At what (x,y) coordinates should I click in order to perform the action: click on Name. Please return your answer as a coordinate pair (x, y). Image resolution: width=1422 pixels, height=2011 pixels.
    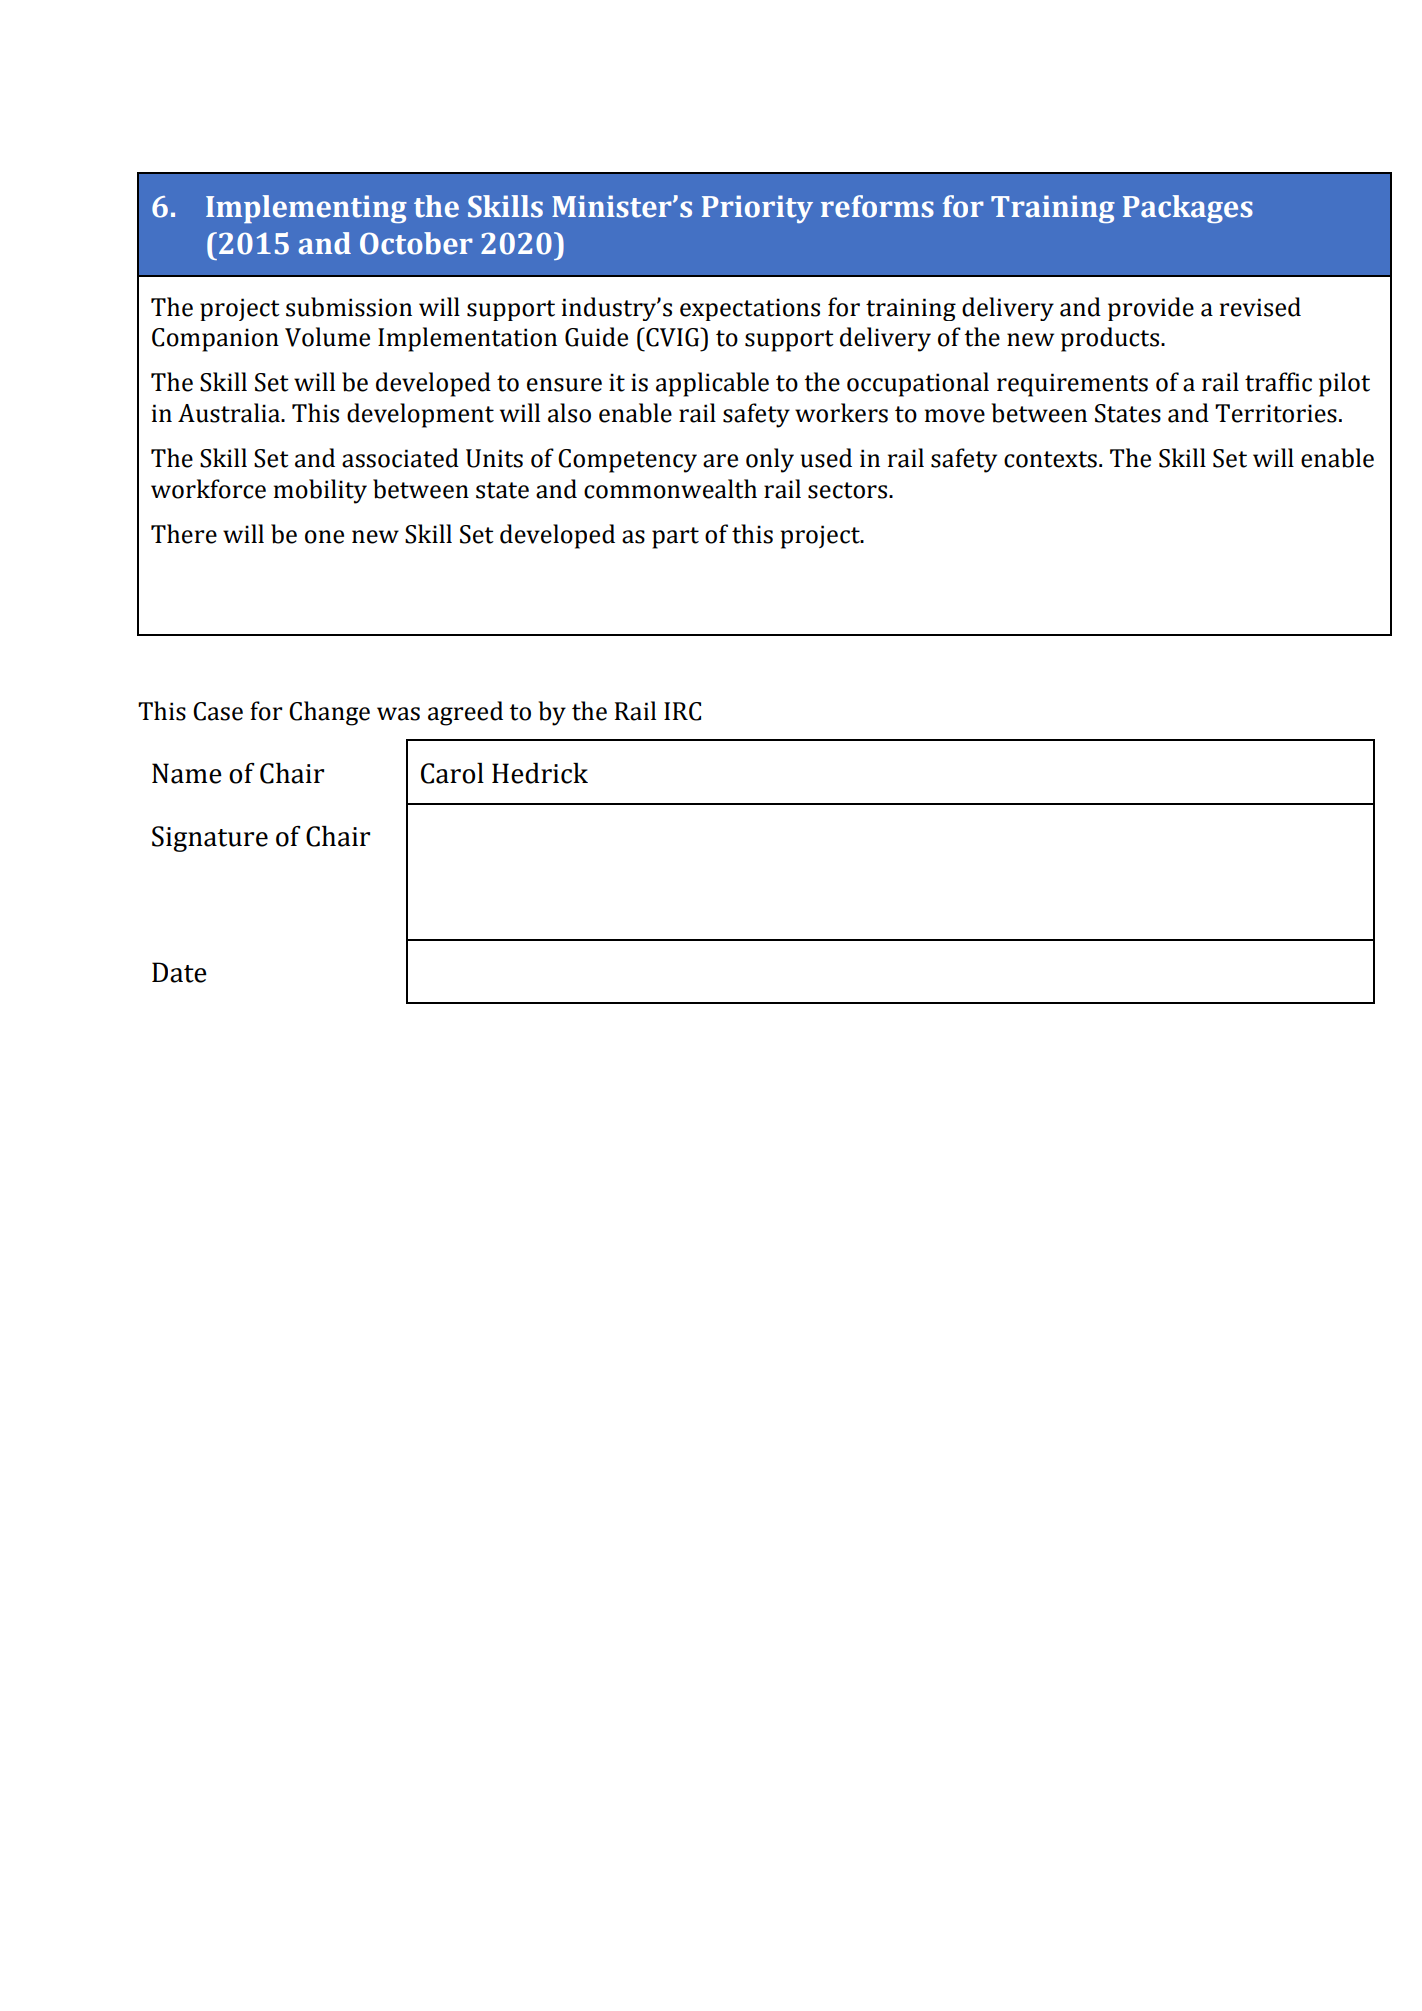
    Looking at the image, I should click on (187, 773).
